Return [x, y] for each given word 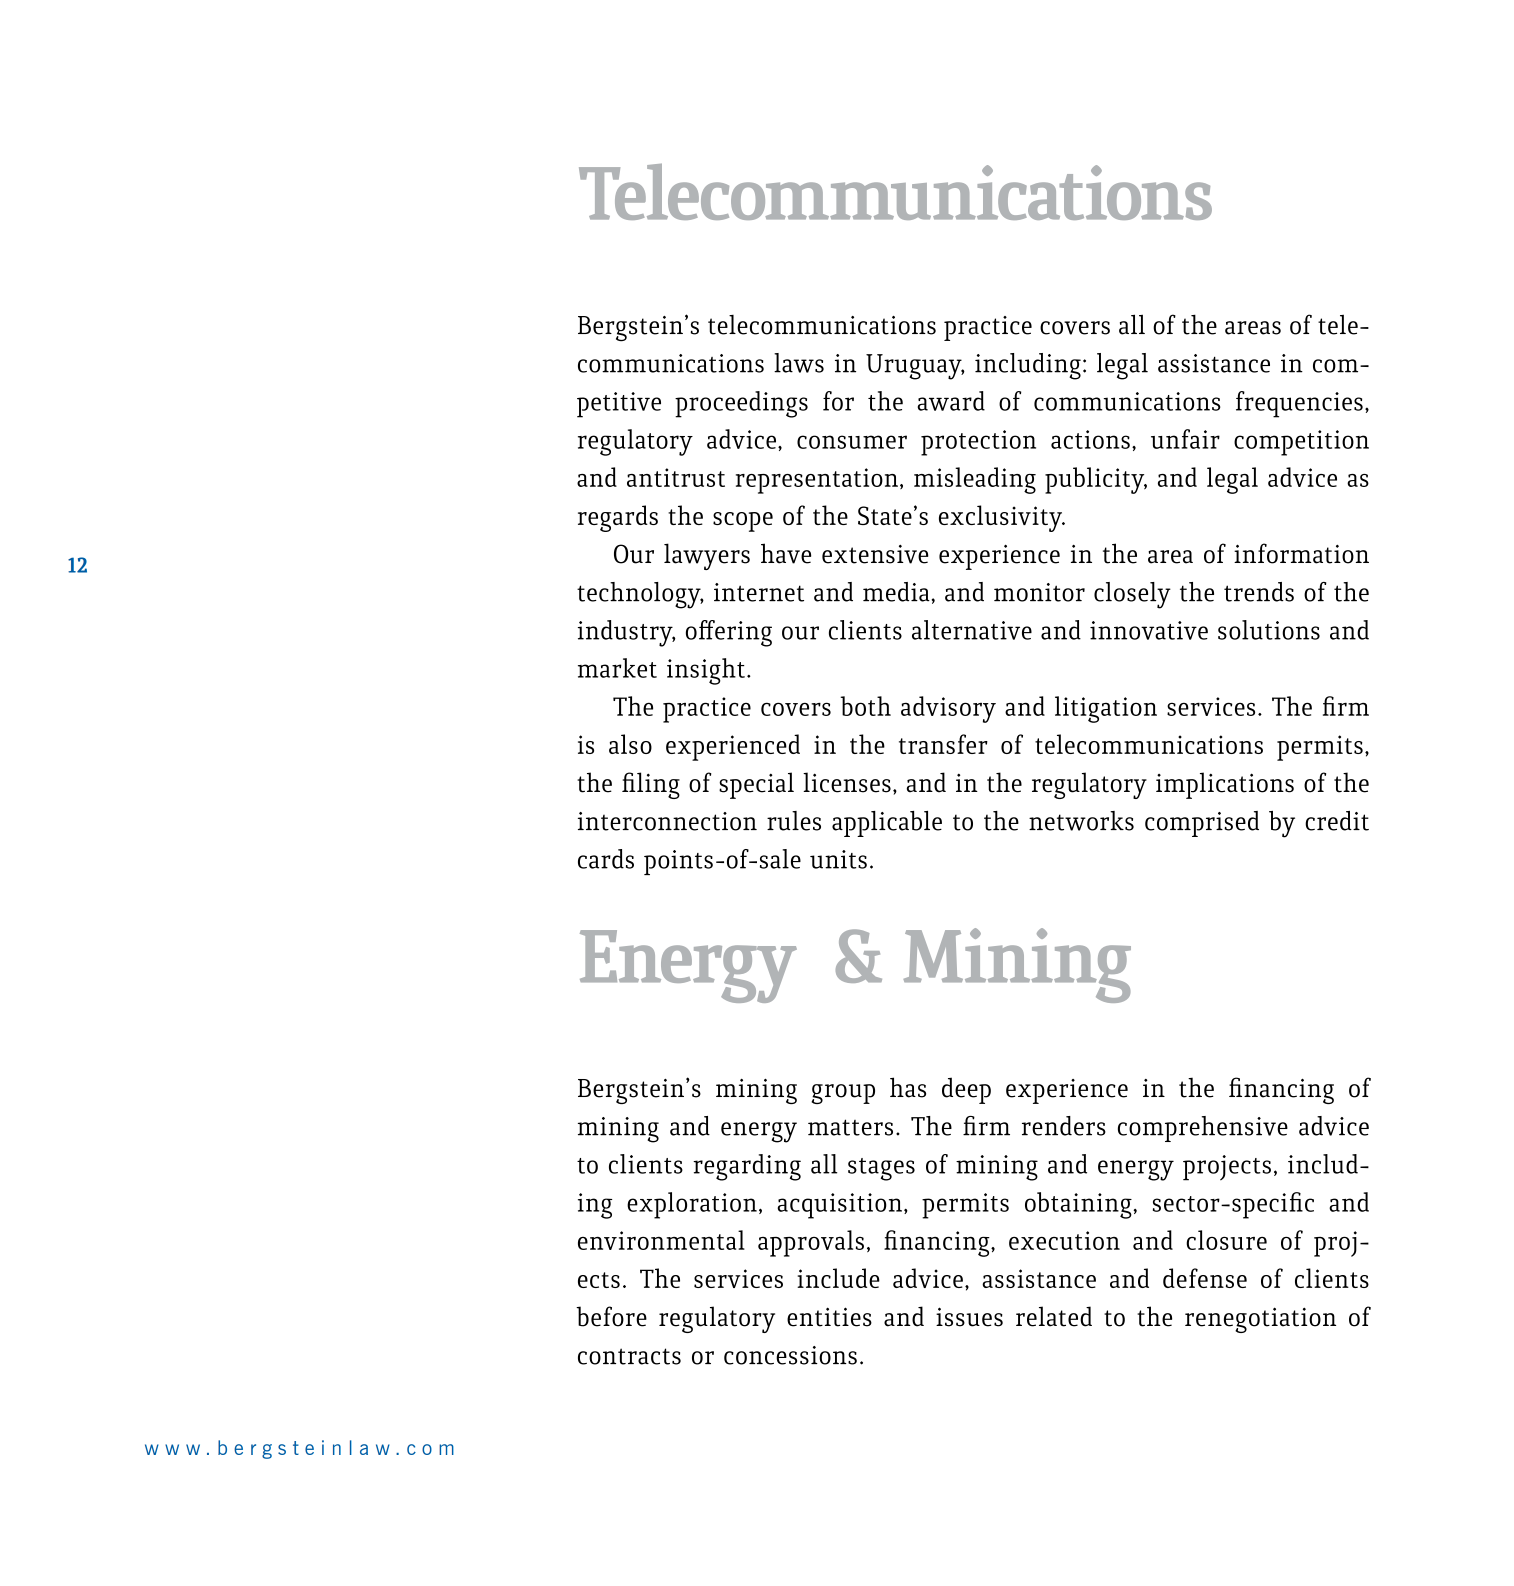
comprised [1202, 824]
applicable [887, 824]
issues [969, 1317]
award [951, 401]
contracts [629, 1356]
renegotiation [1260, 1320]
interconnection [667, 821]
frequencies [1299, 404]
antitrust [676, 477]
